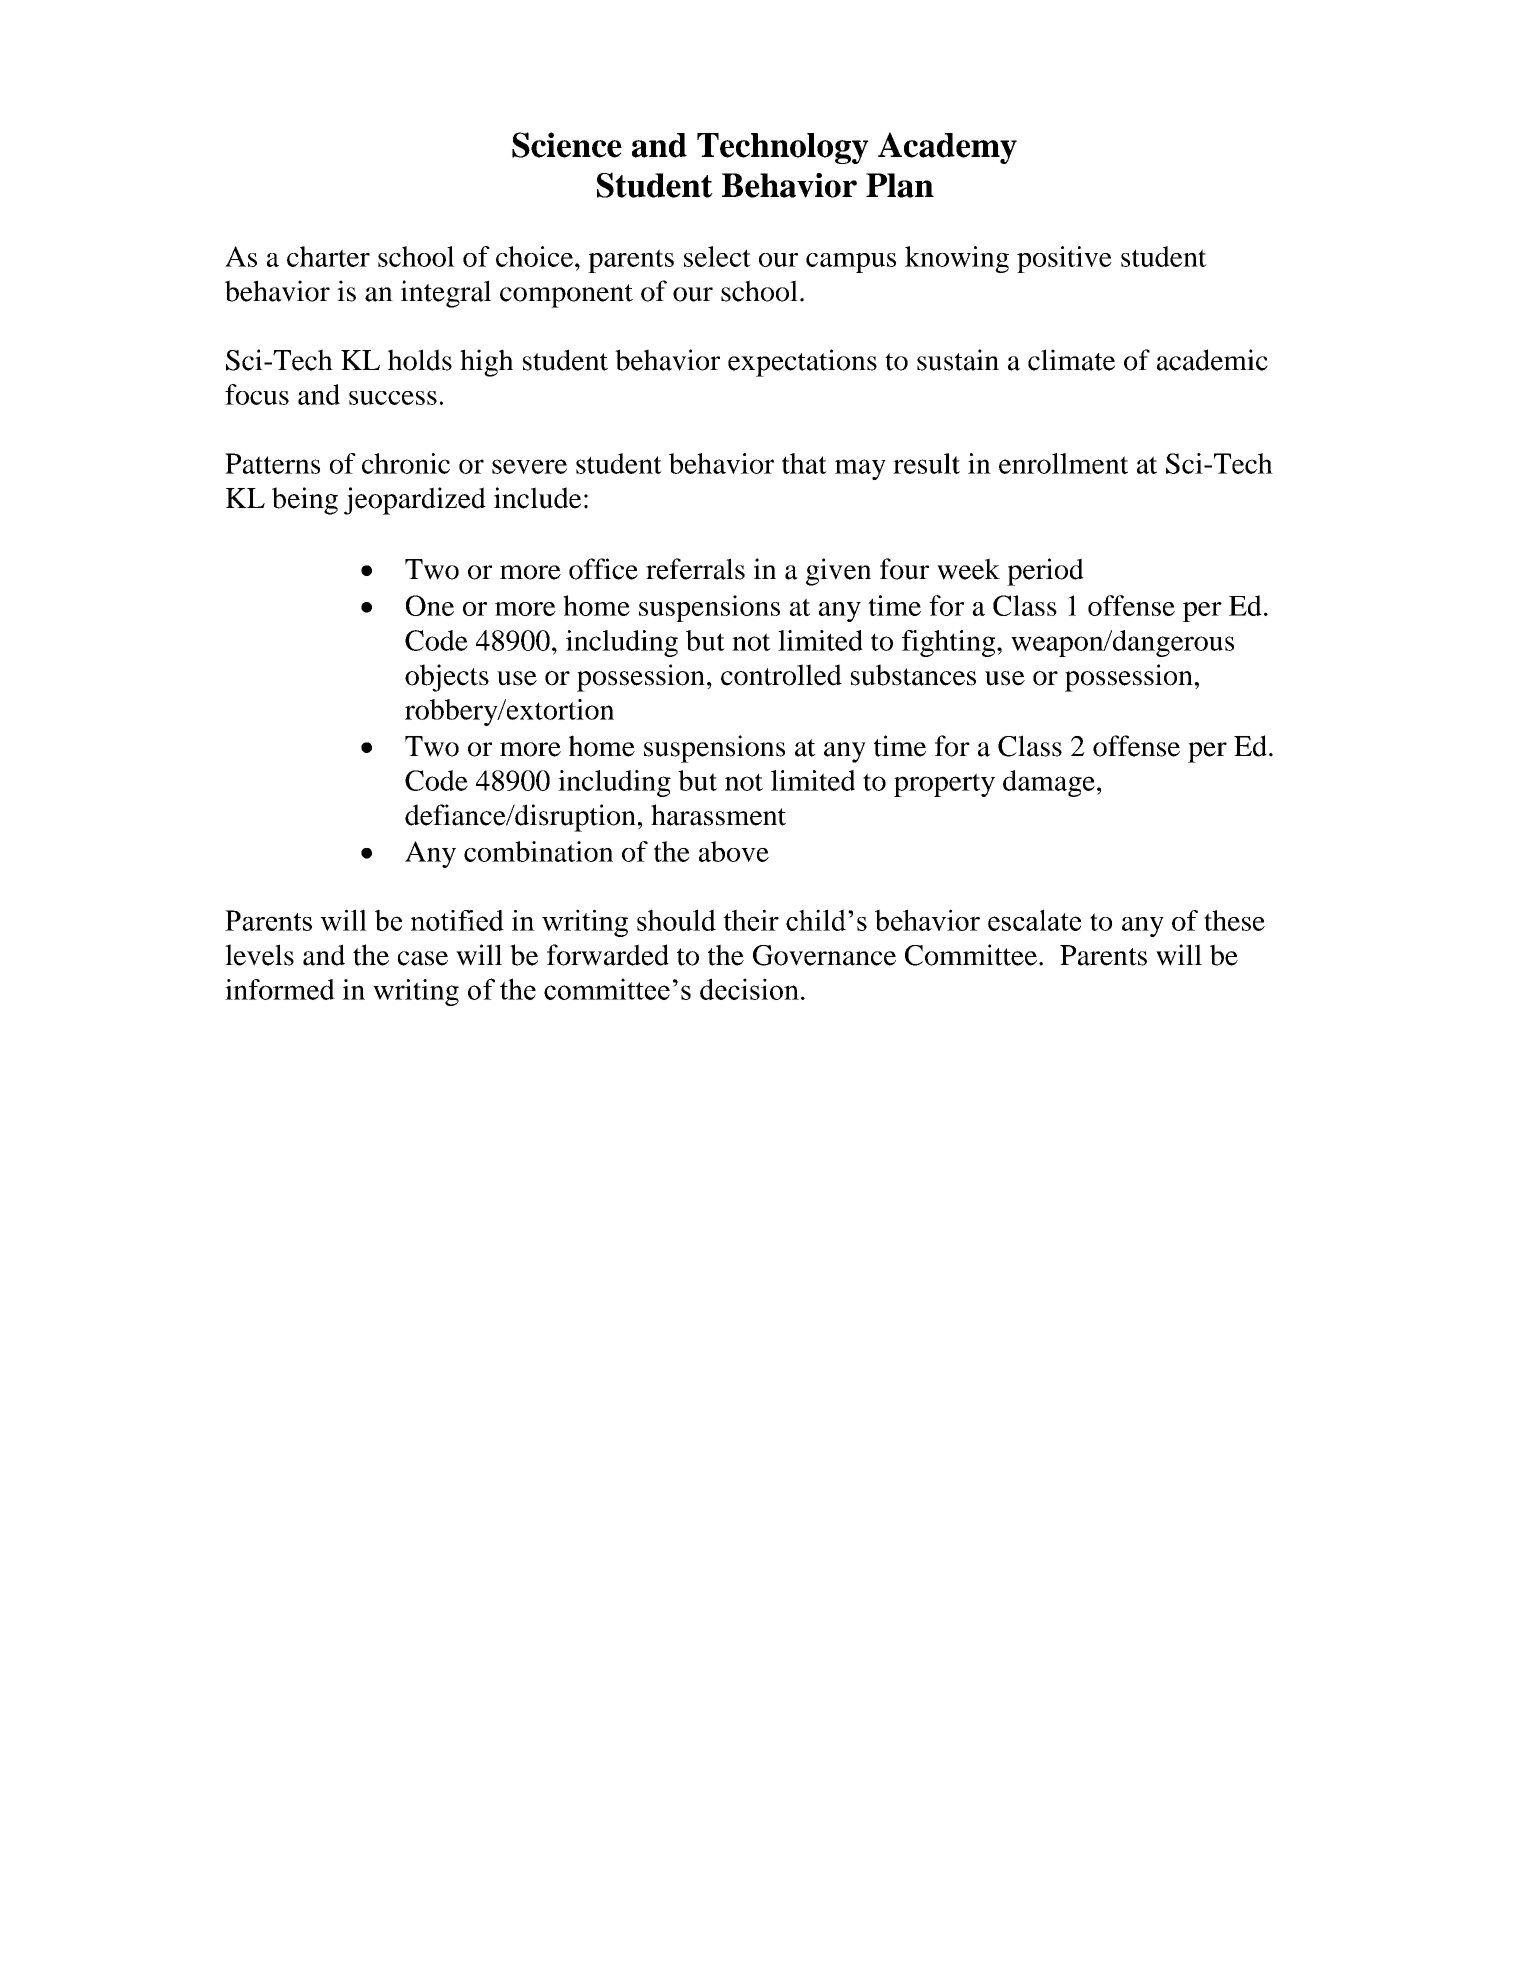 This screenshot has width=1529, height=1979. Describe the element at coordinates (900, 185) in the screenshot. I see `Plan` at that location.
